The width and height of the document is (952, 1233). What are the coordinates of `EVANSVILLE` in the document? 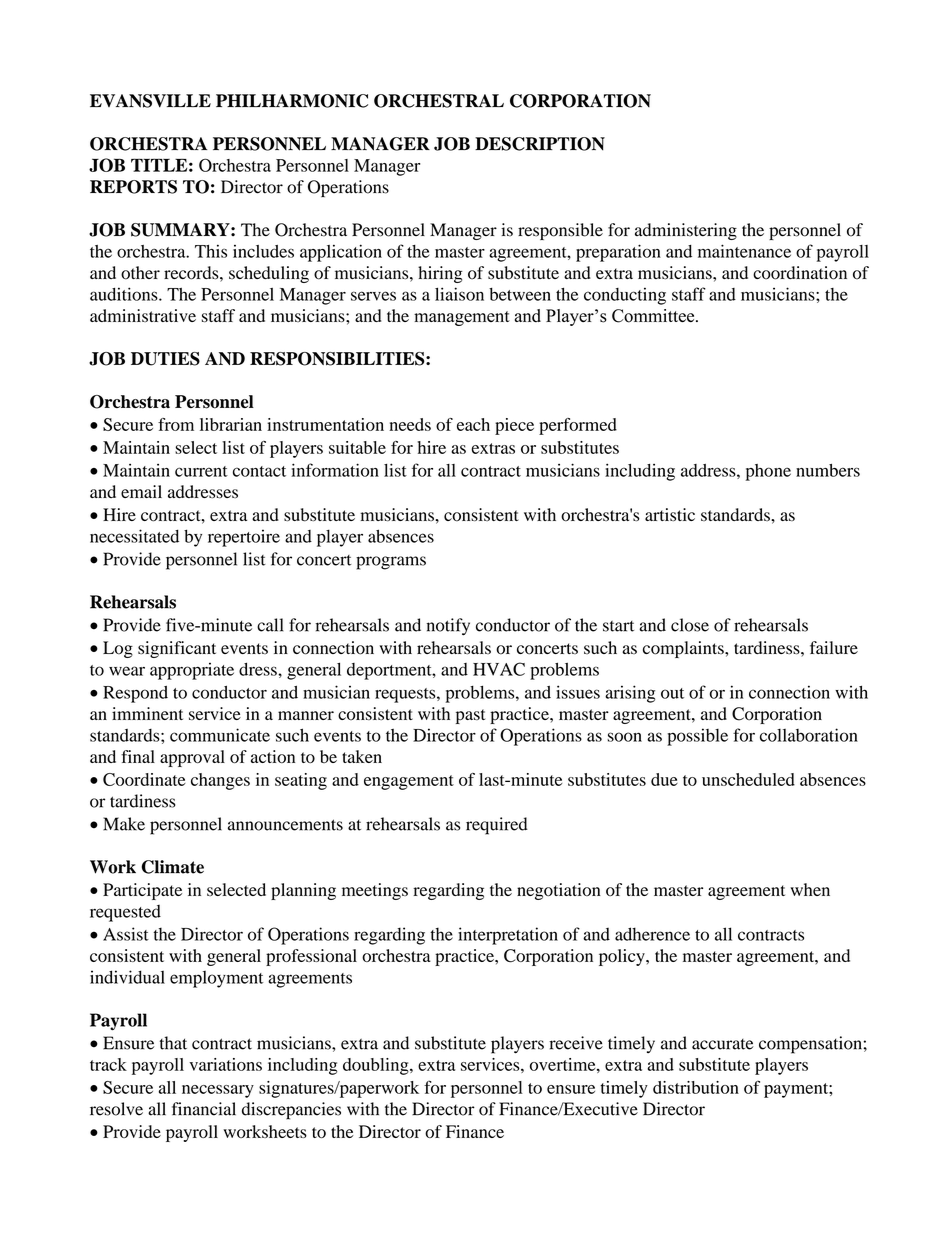 It's located at (150, 101).
